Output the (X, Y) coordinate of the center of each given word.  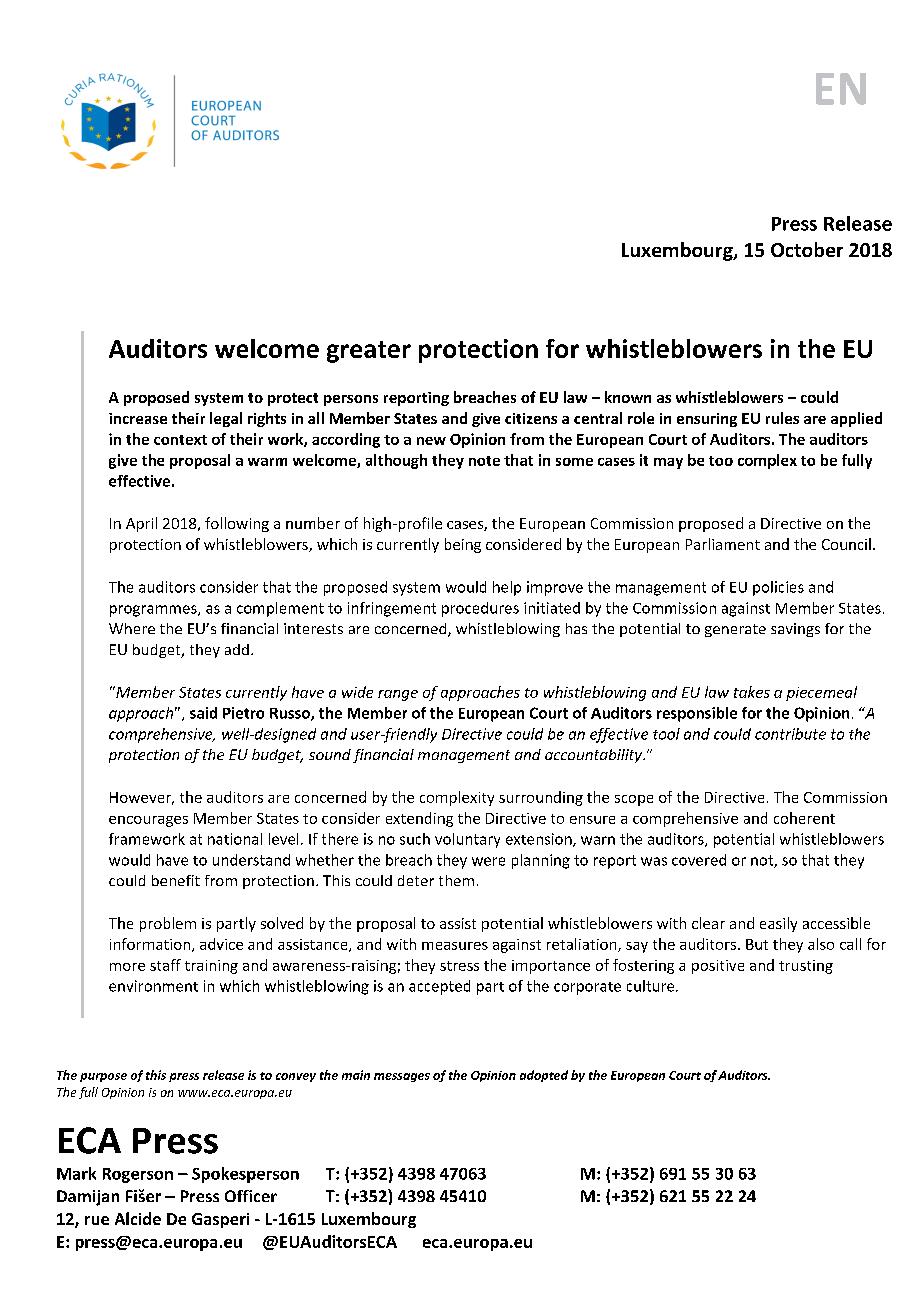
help (507, 588)
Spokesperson (245, 1175)
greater (369, 352)
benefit (176, 880)
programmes (154, 611)
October (807, 249)
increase (138, 418)
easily (778, 924)
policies (778, 588)
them (456, 880)
